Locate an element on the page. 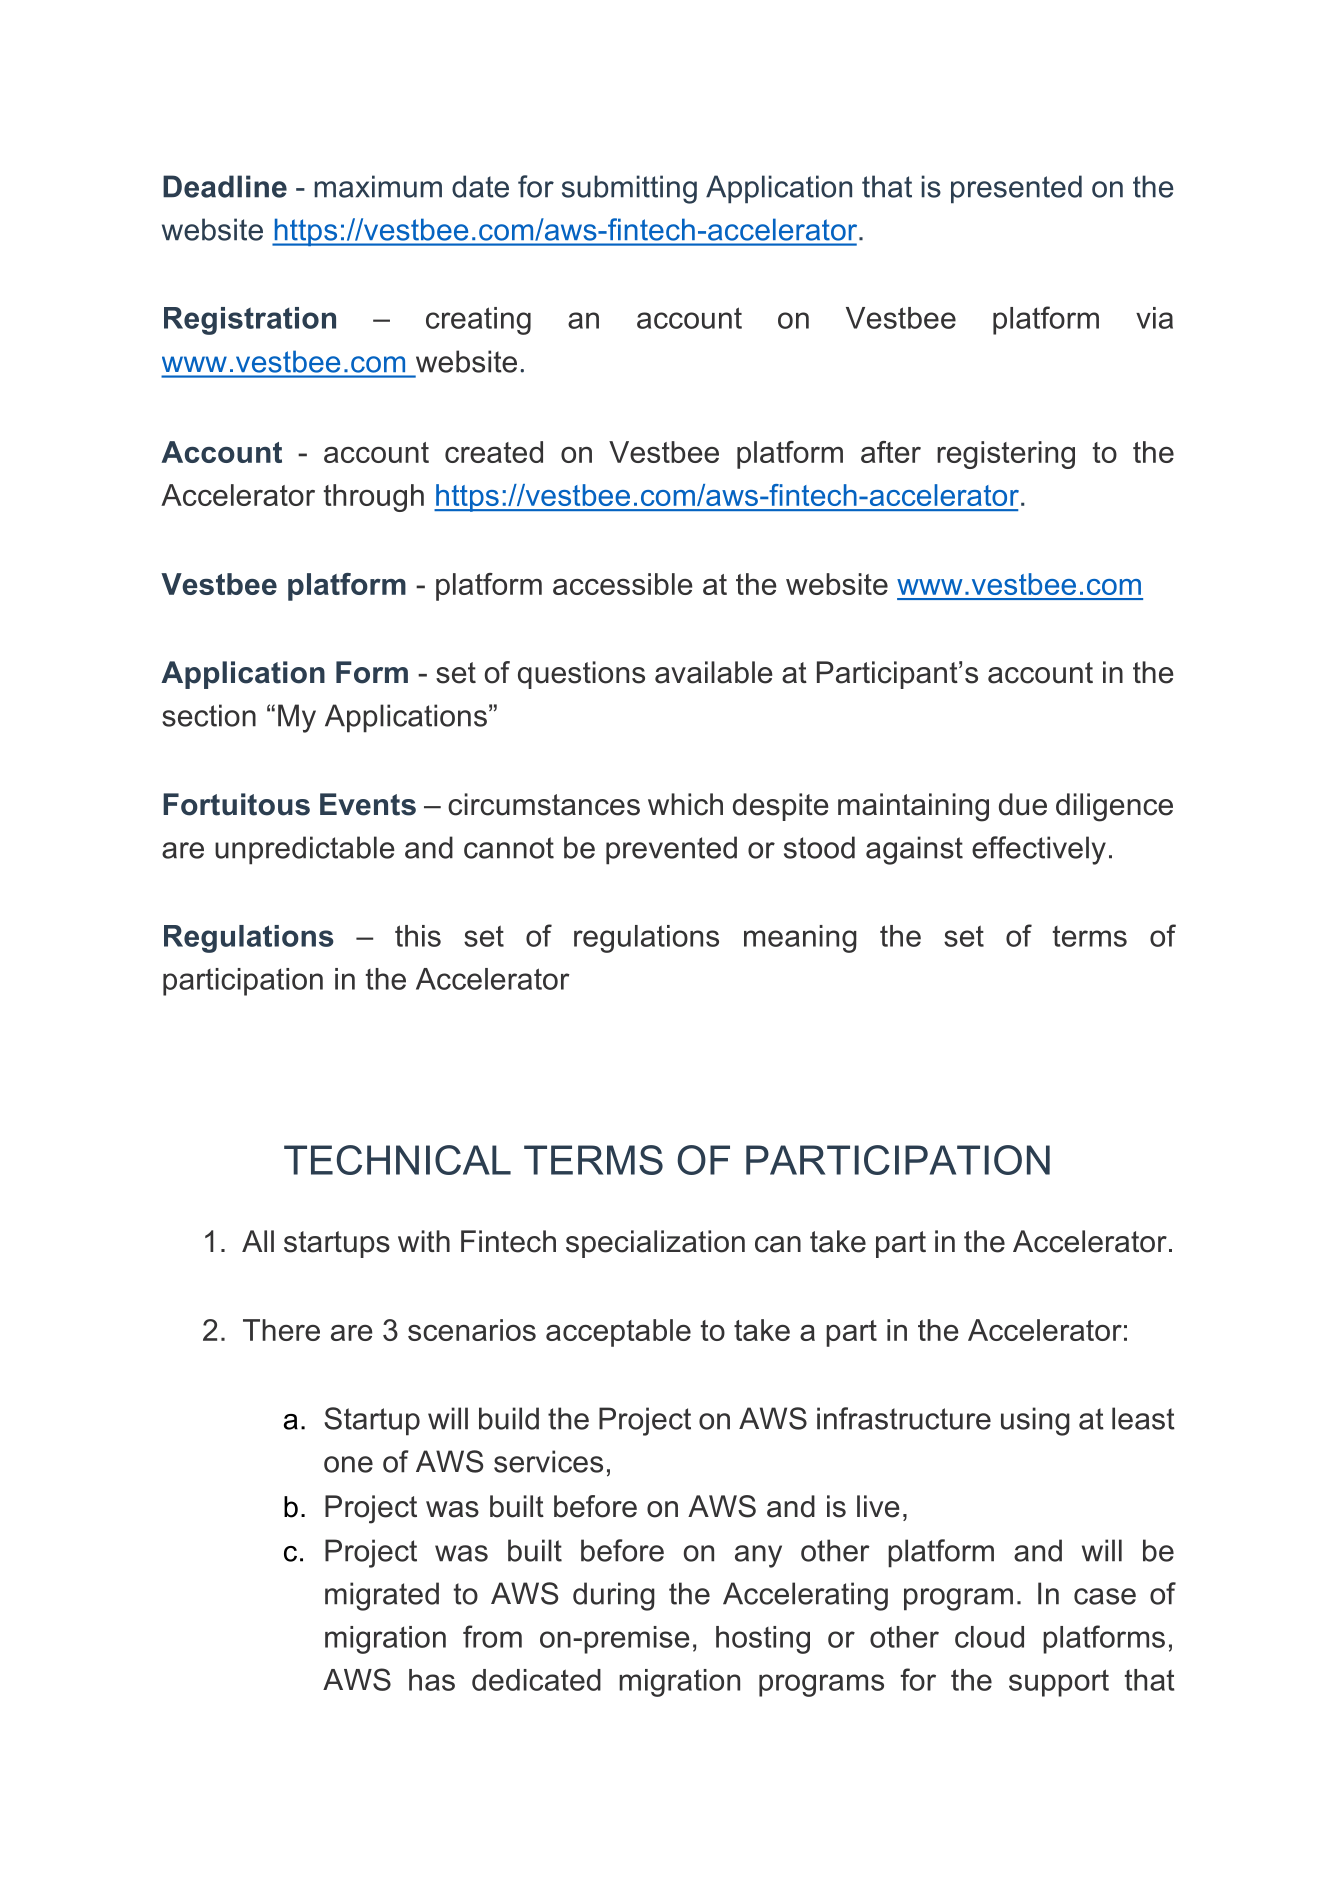  cloud is located at coordinates (989, 1637).
